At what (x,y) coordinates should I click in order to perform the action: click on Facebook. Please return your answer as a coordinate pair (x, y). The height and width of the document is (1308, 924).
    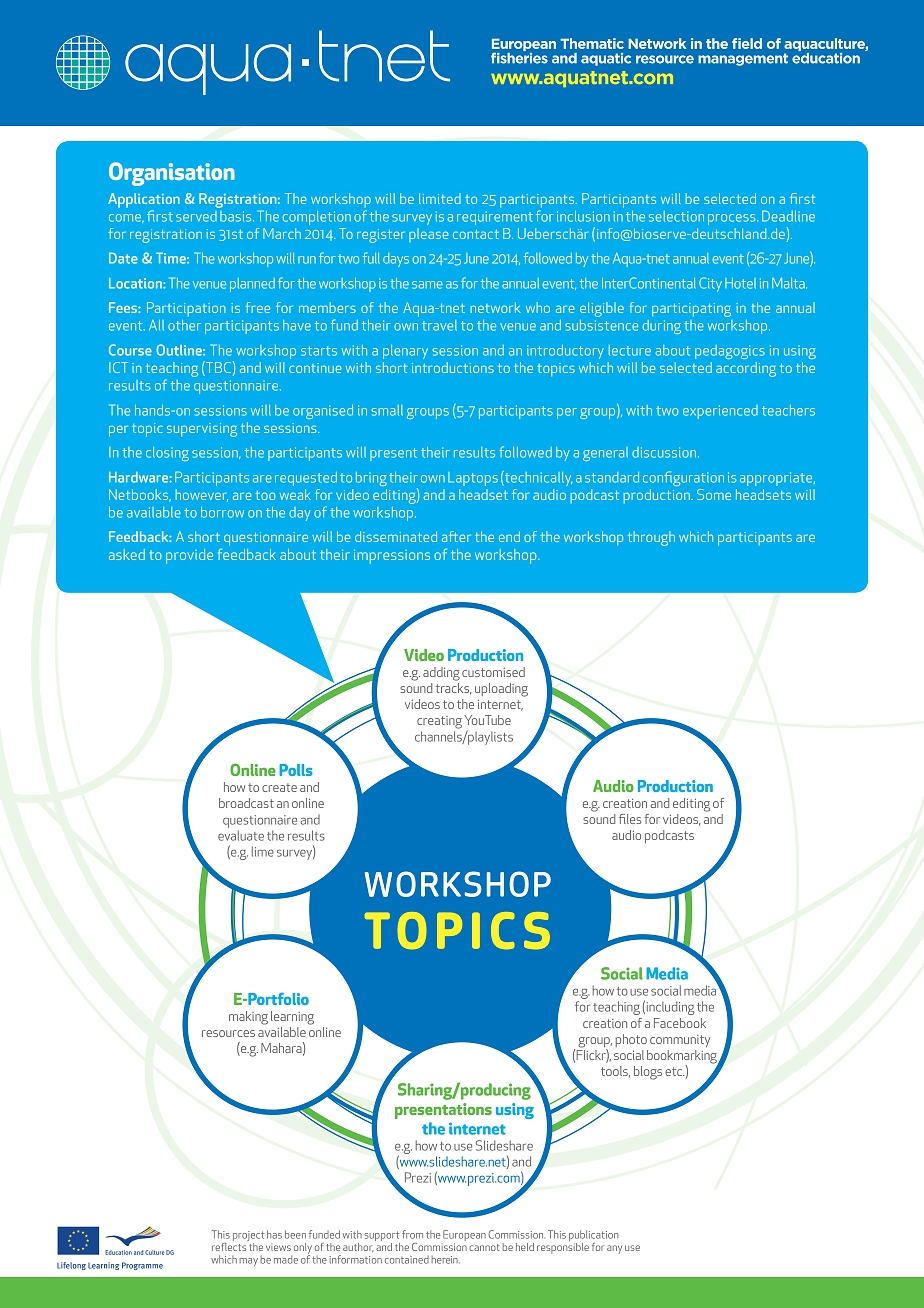
    Looking at the image, I should click on (680, 1023).
